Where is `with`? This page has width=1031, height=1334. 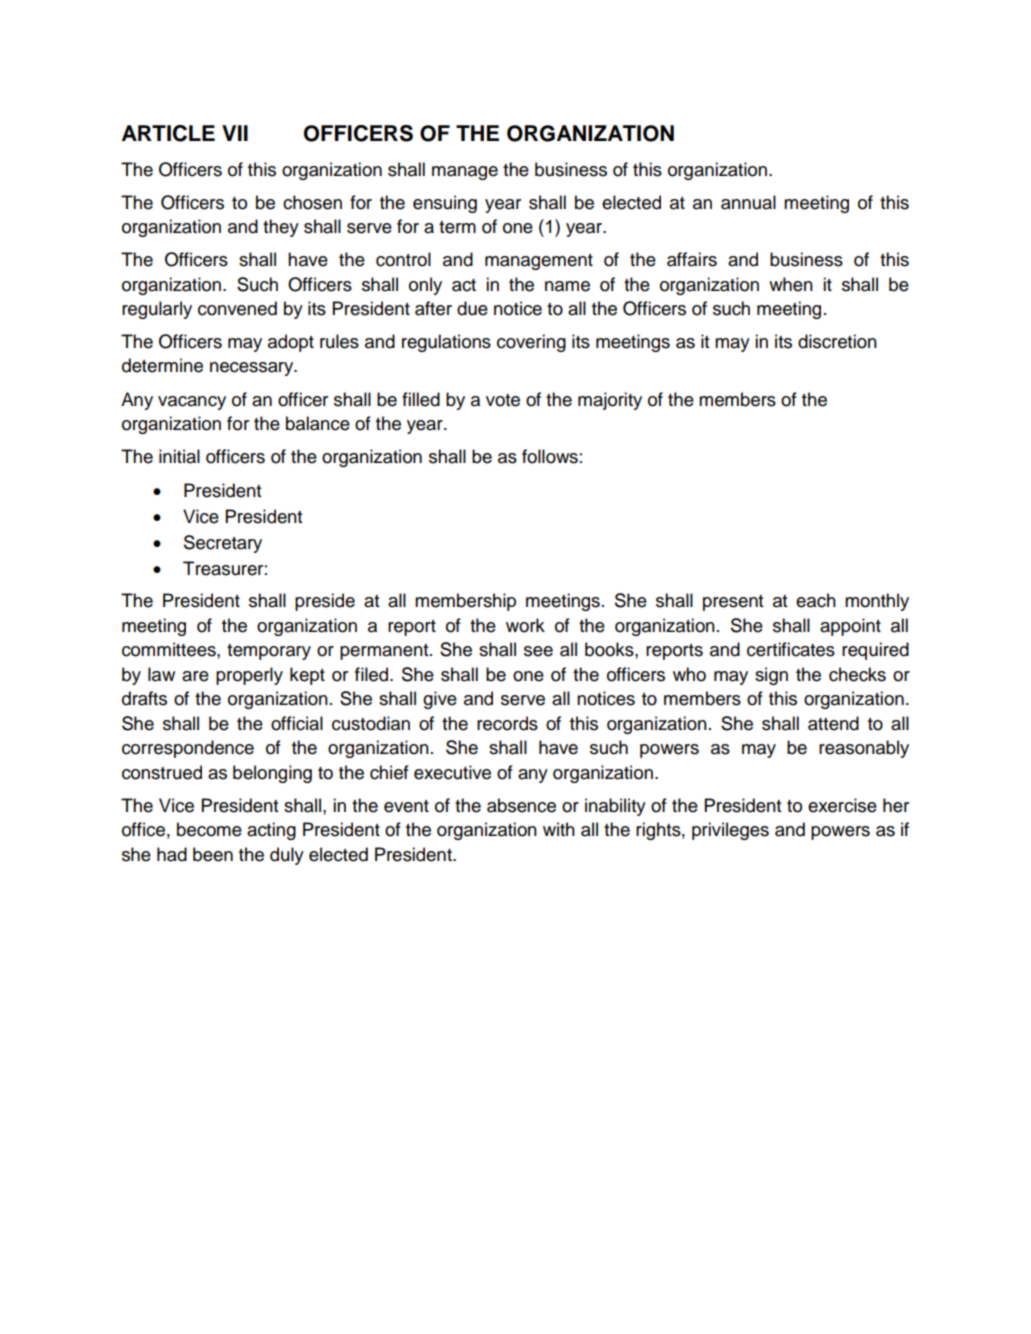 with is located at coordinates (559, 829).
